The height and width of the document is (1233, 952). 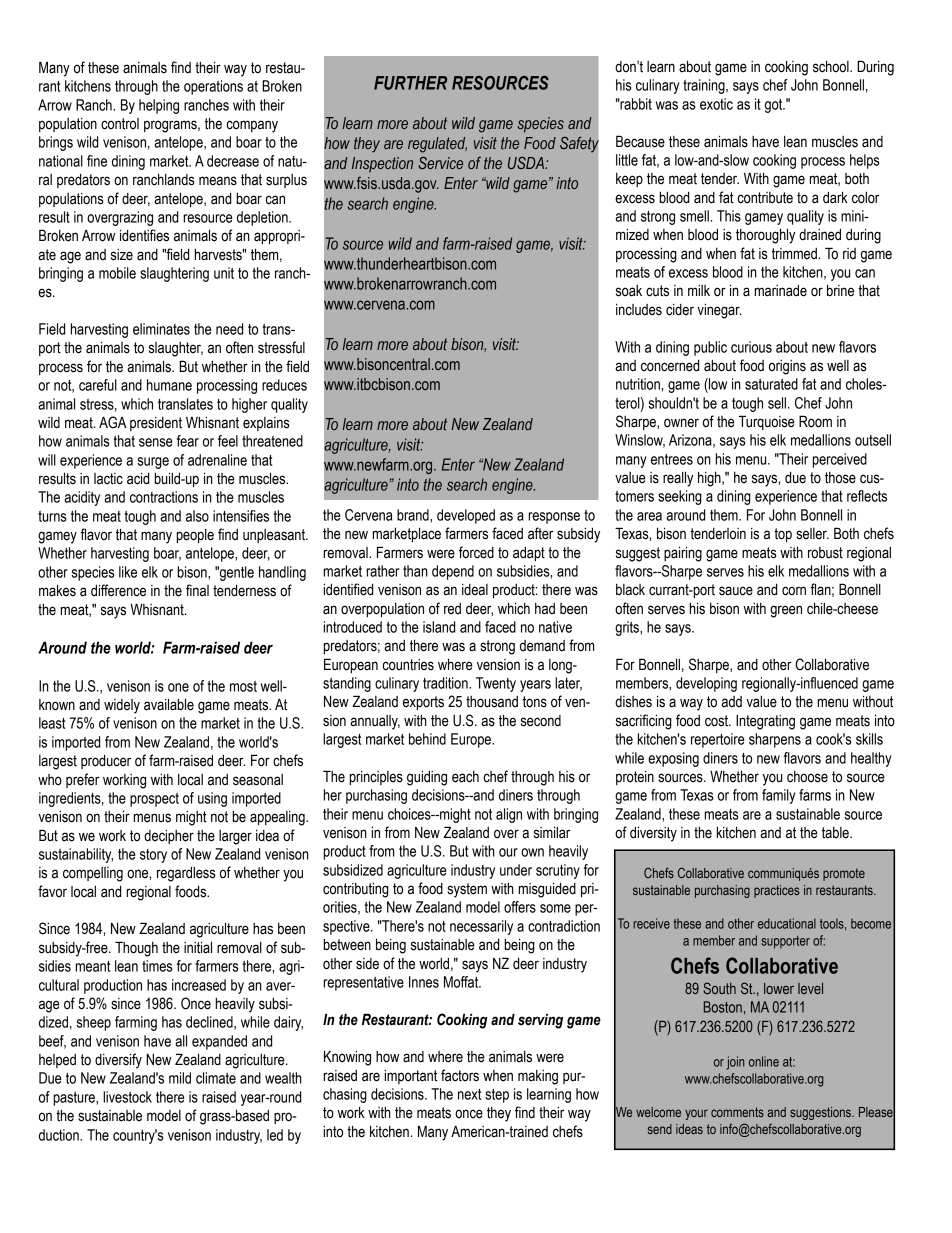 What do you see at coordinates (786, 611) in the document?
I see `green` at bounding box center [786, 611].
